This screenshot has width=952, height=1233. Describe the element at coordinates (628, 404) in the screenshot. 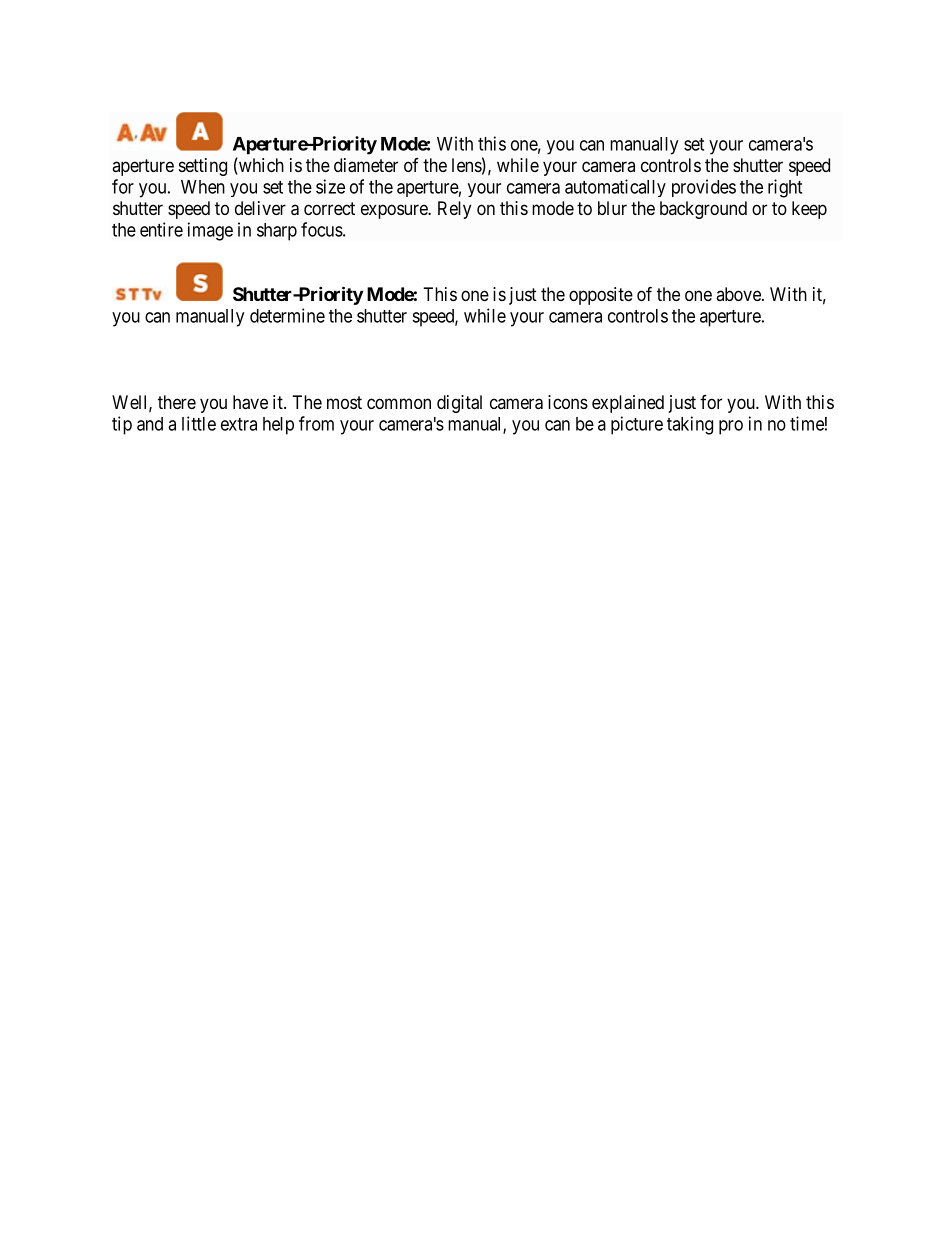

I see `explained` at that location.
